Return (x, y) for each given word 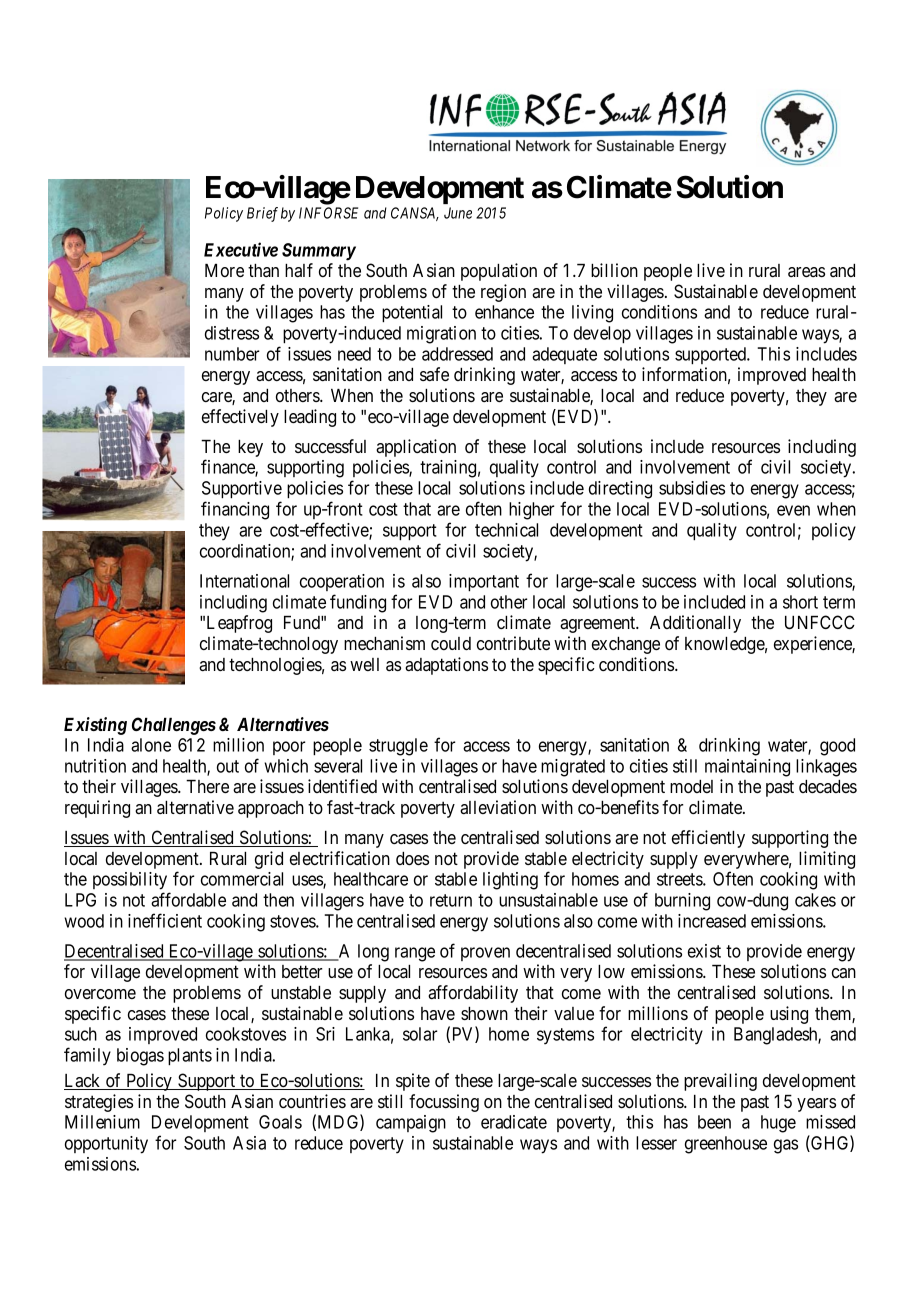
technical (506, 530)
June (458, 213)
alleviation (498, 807)
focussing (444, 1103)
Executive (241, 249)
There (207, 786)
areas (806, 272)
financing (235, 510)
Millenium (102, 1122)
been (714, 1122)
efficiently (708, 839)
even (793, 510)
